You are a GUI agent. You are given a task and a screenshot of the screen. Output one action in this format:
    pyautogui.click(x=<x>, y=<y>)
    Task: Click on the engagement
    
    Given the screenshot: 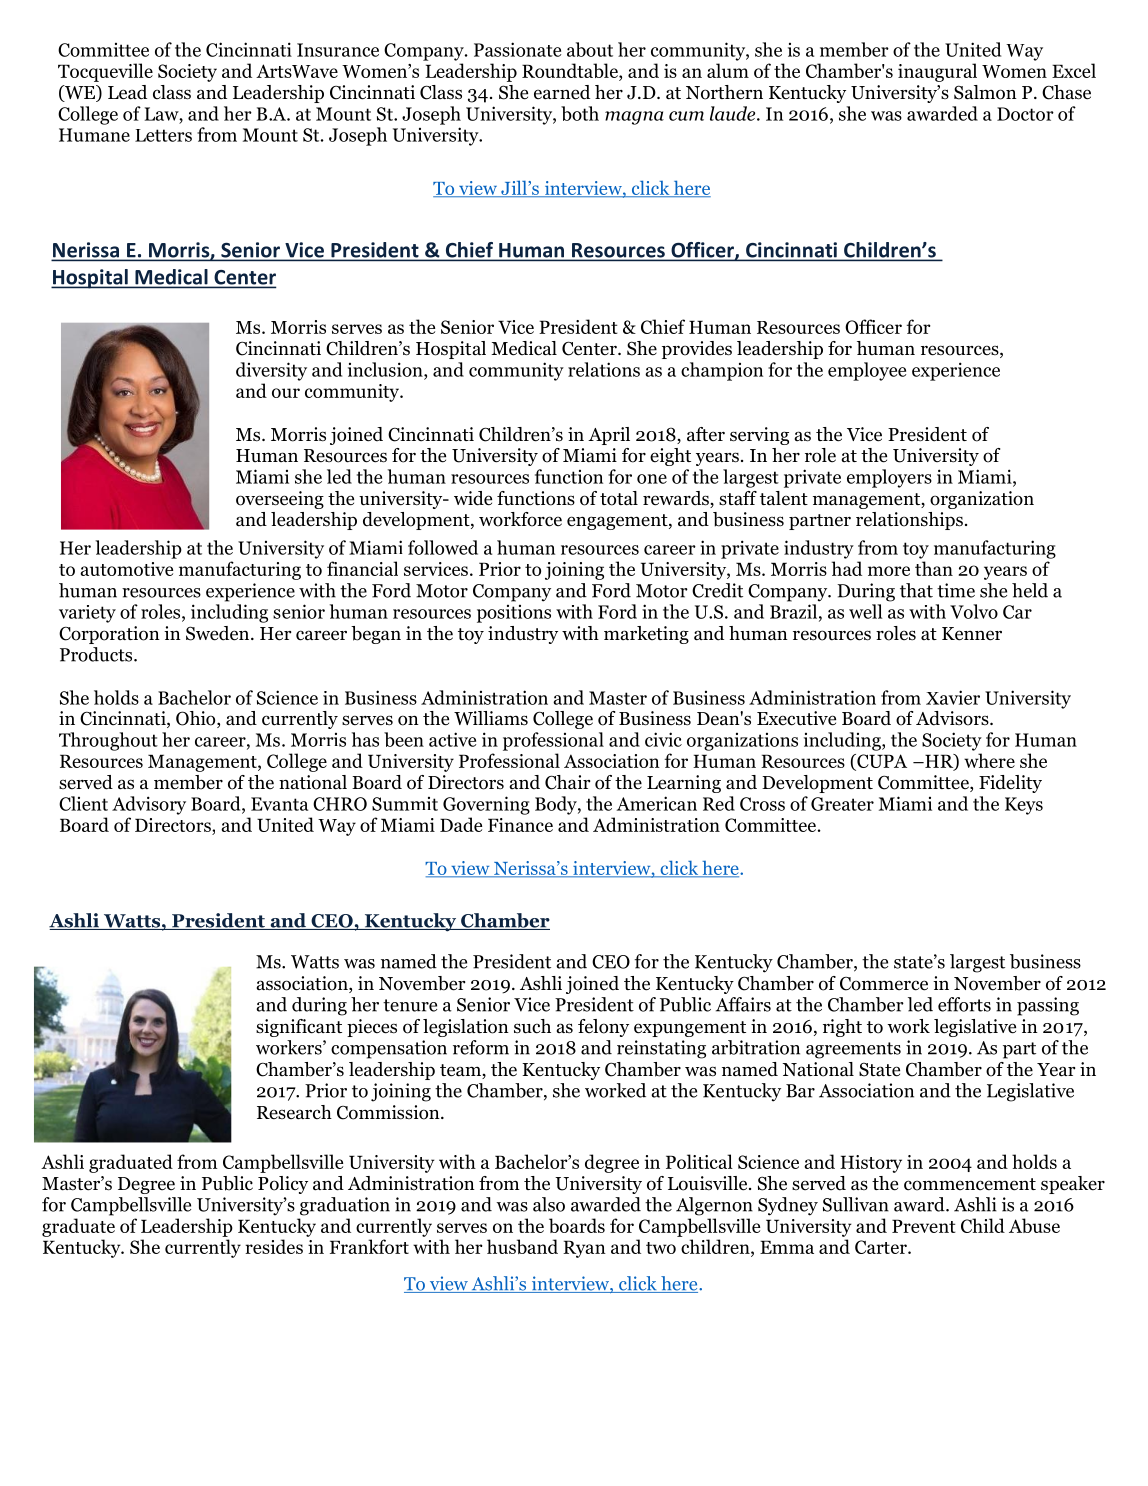 What is the action you would take?
    pyautogui.click(x=618, y=522)
